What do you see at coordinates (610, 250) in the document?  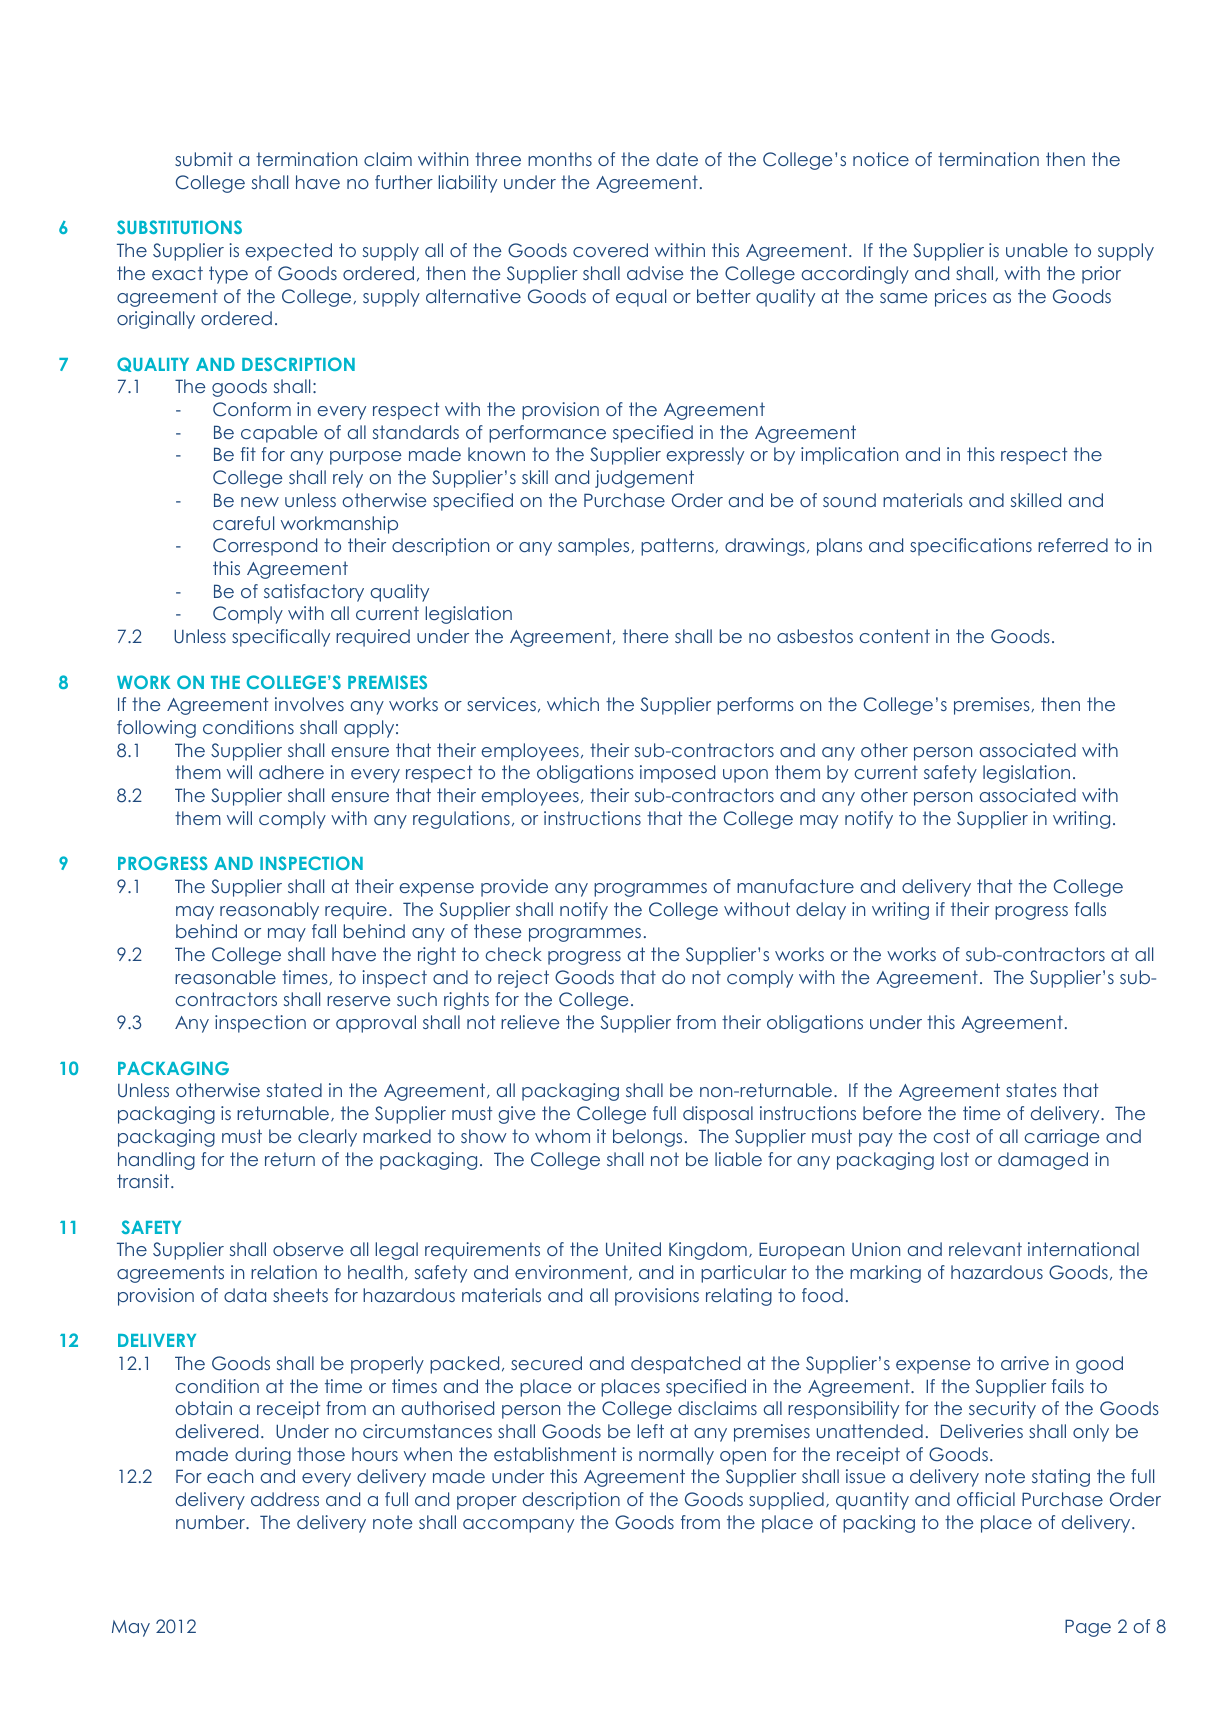 I see `covered` at bounding box center [610, 250].
